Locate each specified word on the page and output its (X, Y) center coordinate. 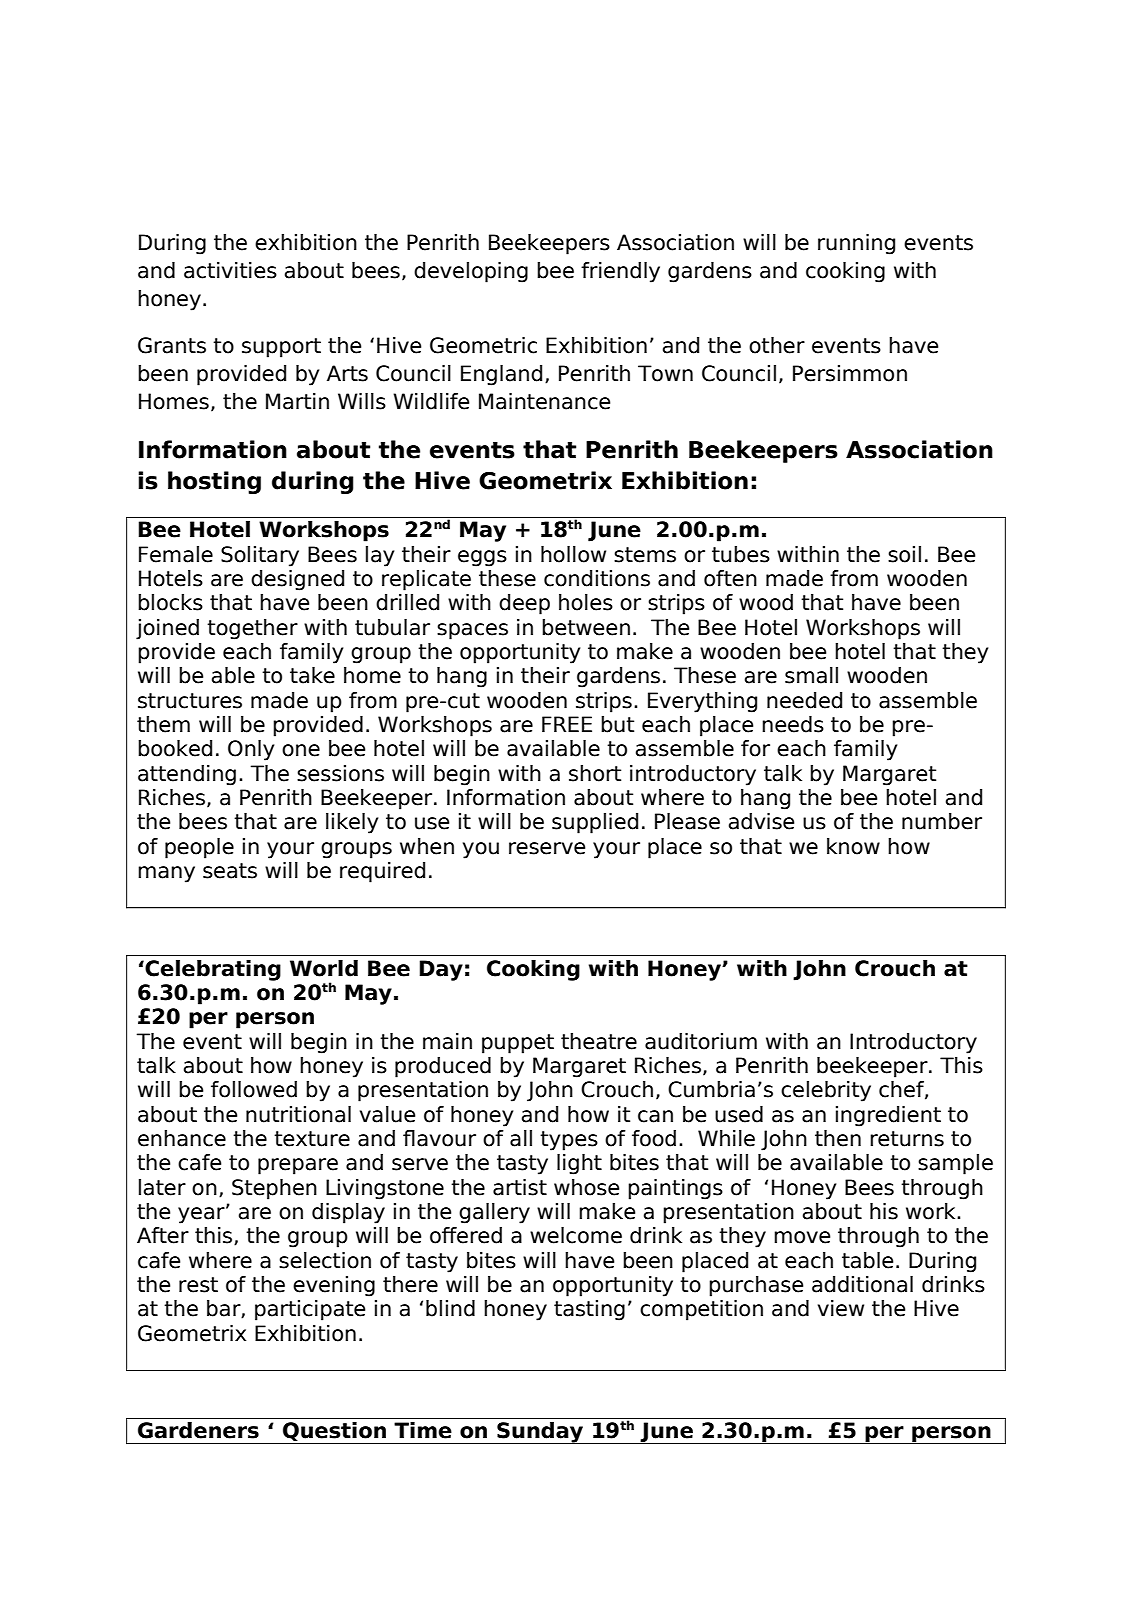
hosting (214, 482)
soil (904, 554)
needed (804, 700)
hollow (573, 554)
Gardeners (198, 1430)
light (579, 1164)
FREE (567, 724)
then (838, 1138)
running (856, 244)
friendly (620, 272)
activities (230, 270)
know (853, 846)
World (324, 968)
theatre (599, 1041)
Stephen (274, 1189)
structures (190, 701)
